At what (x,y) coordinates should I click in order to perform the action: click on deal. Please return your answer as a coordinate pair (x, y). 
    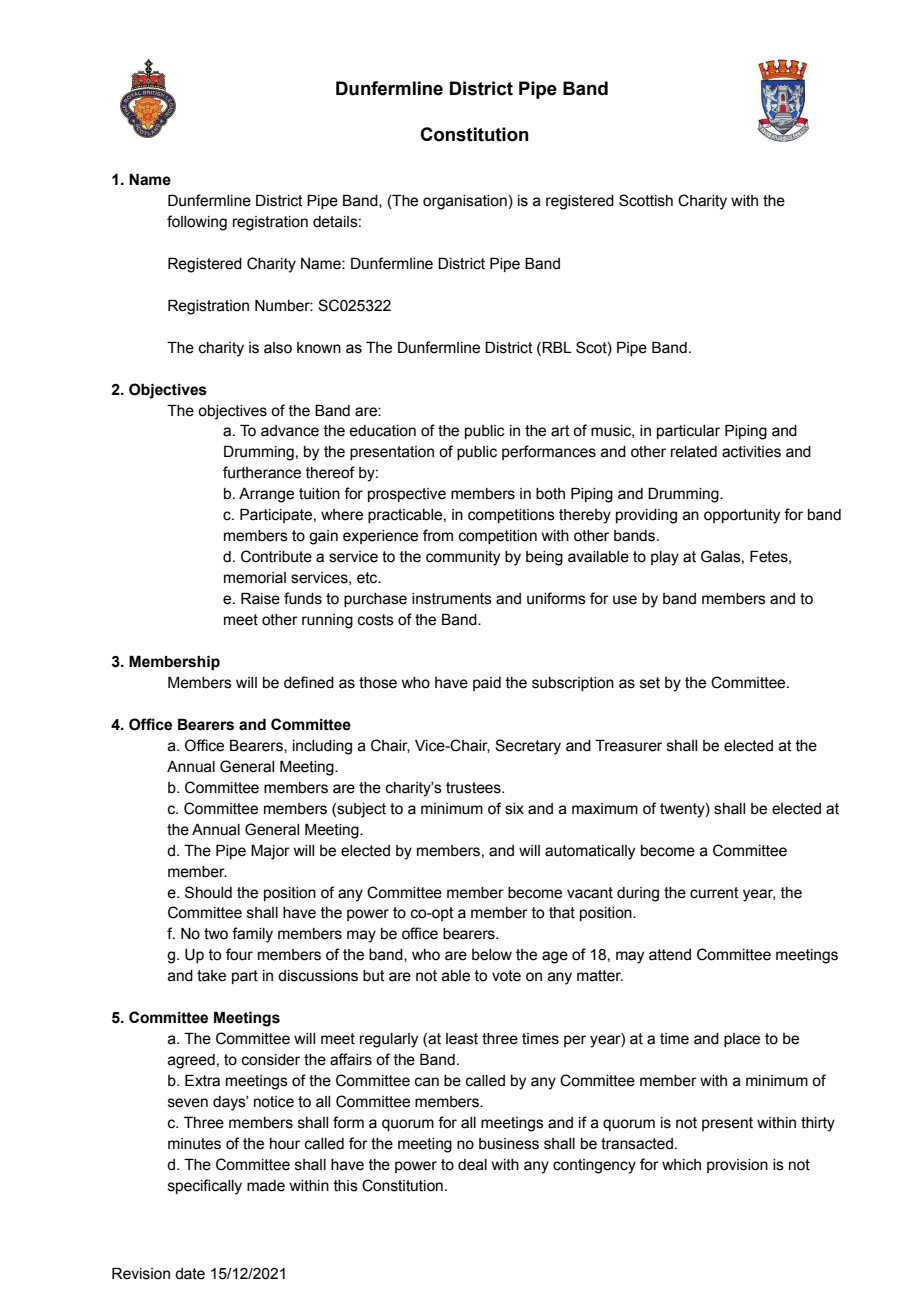
    Looking at the image, I should click on (472, 1165).
